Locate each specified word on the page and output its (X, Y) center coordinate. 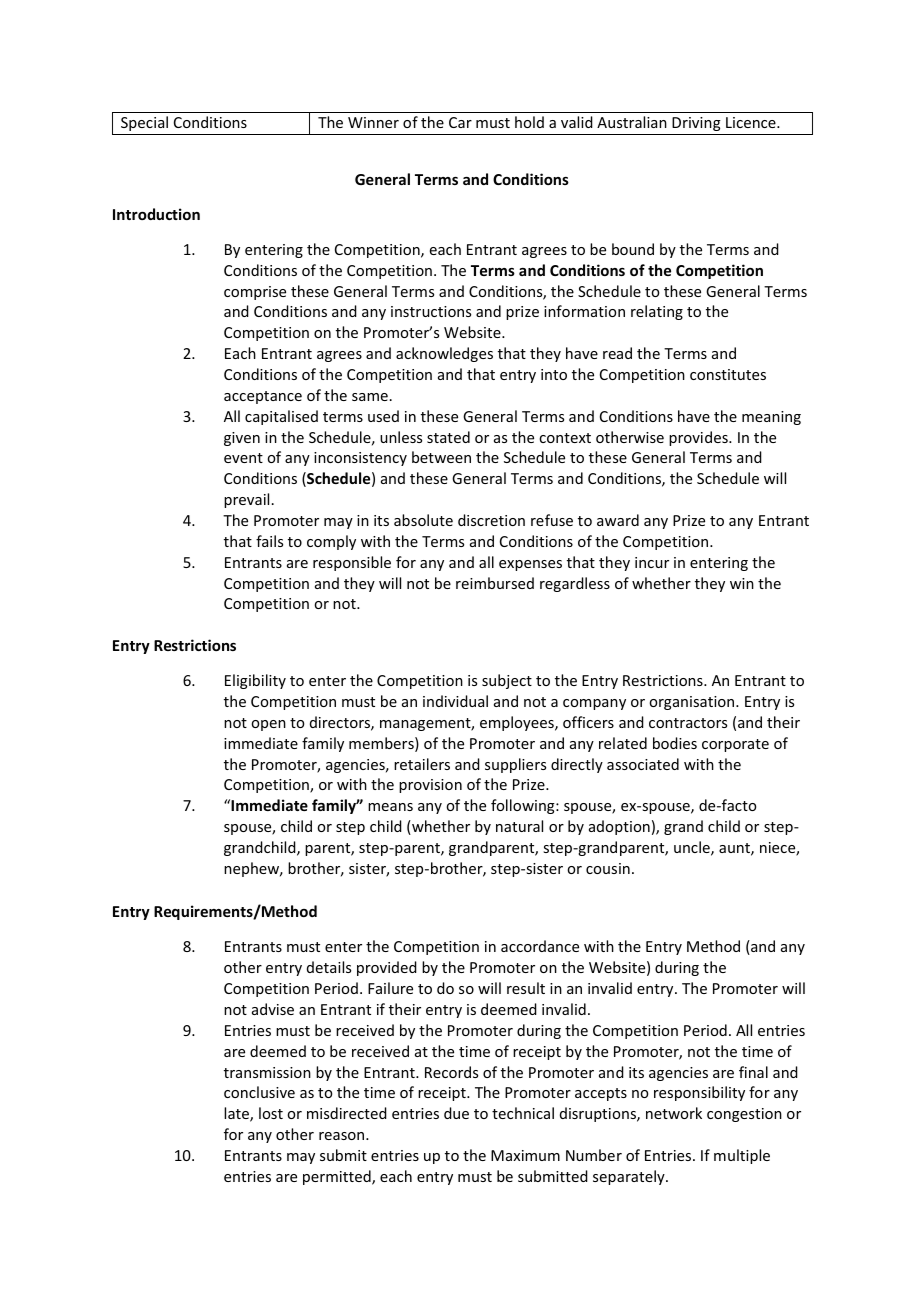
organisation (693, 703)
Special (144, 123)
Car (460, 122)
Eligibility (255, 681)
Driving (696, 124)
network (674, 1113)
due (456, 1113)
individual (455, 701)
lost (271, 1113)
